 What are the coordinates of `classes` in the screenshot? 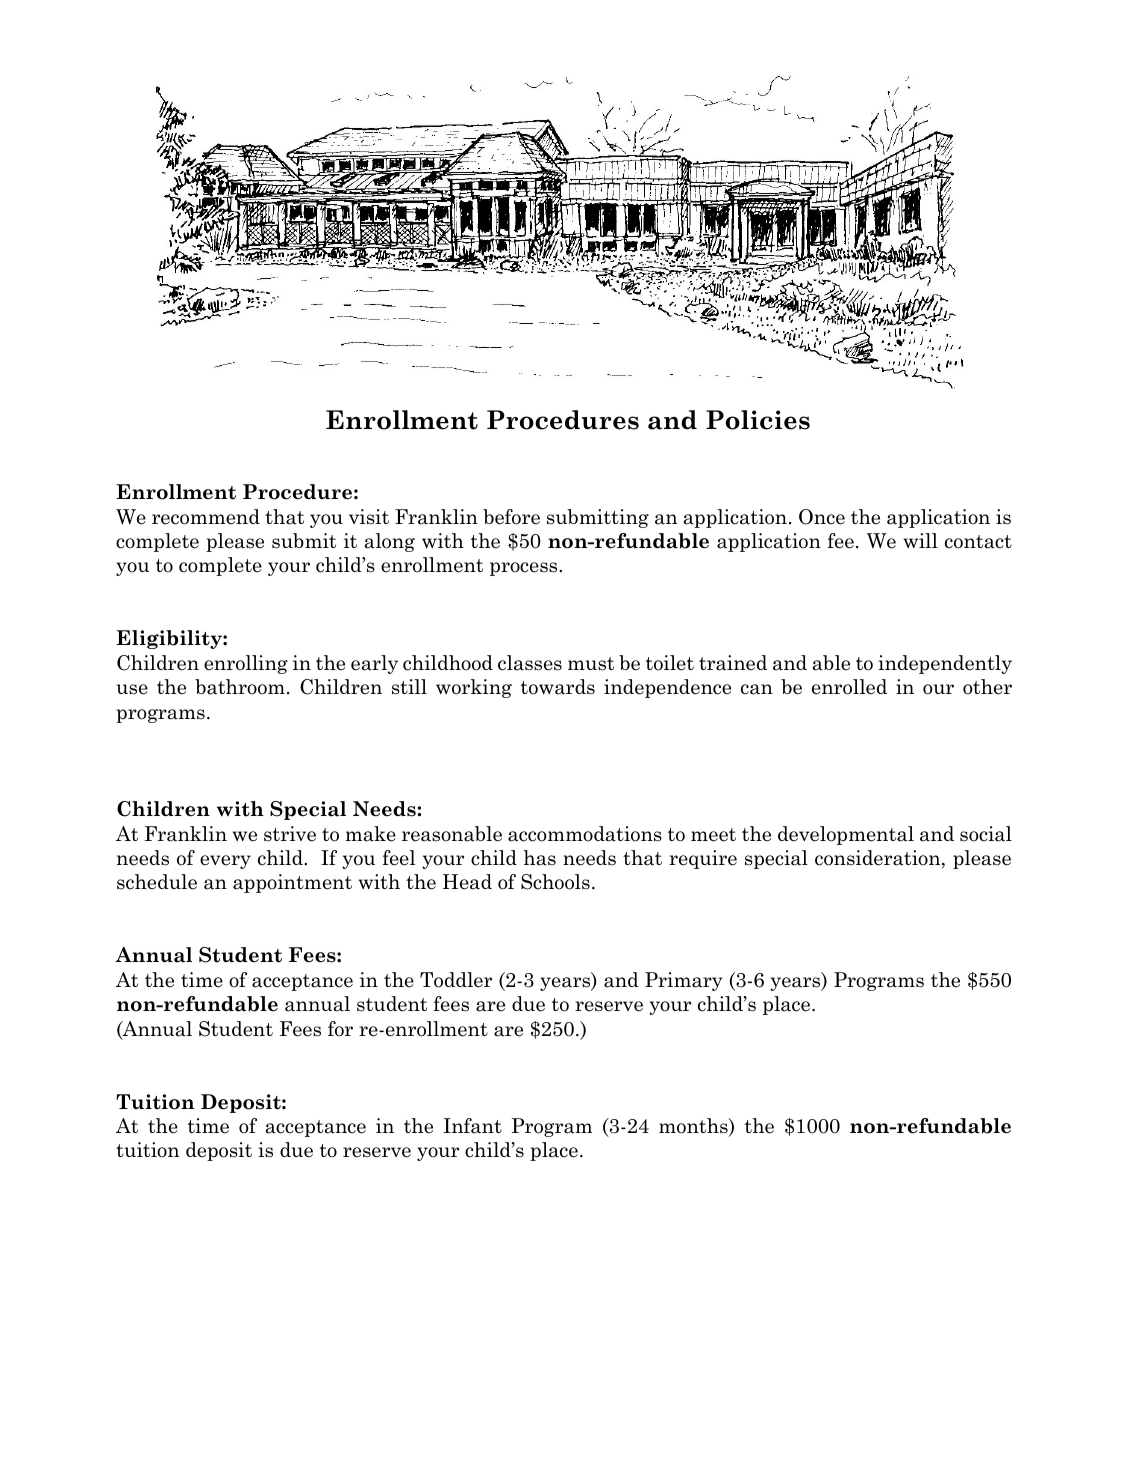 It's located at (530, 663).
